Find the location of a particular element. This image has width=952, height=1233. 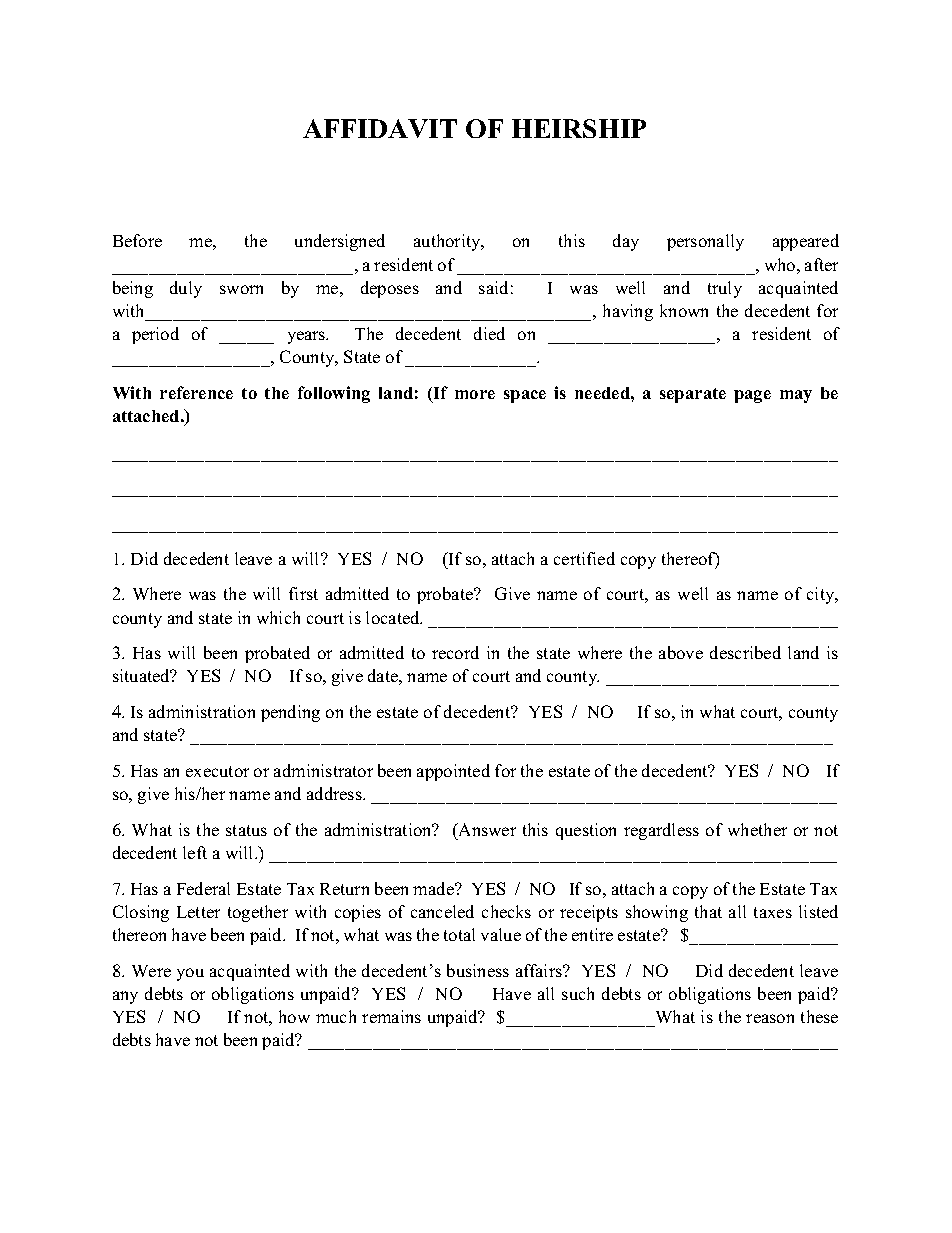

AFFIDAVIT is located at coordinates (380, 128).
